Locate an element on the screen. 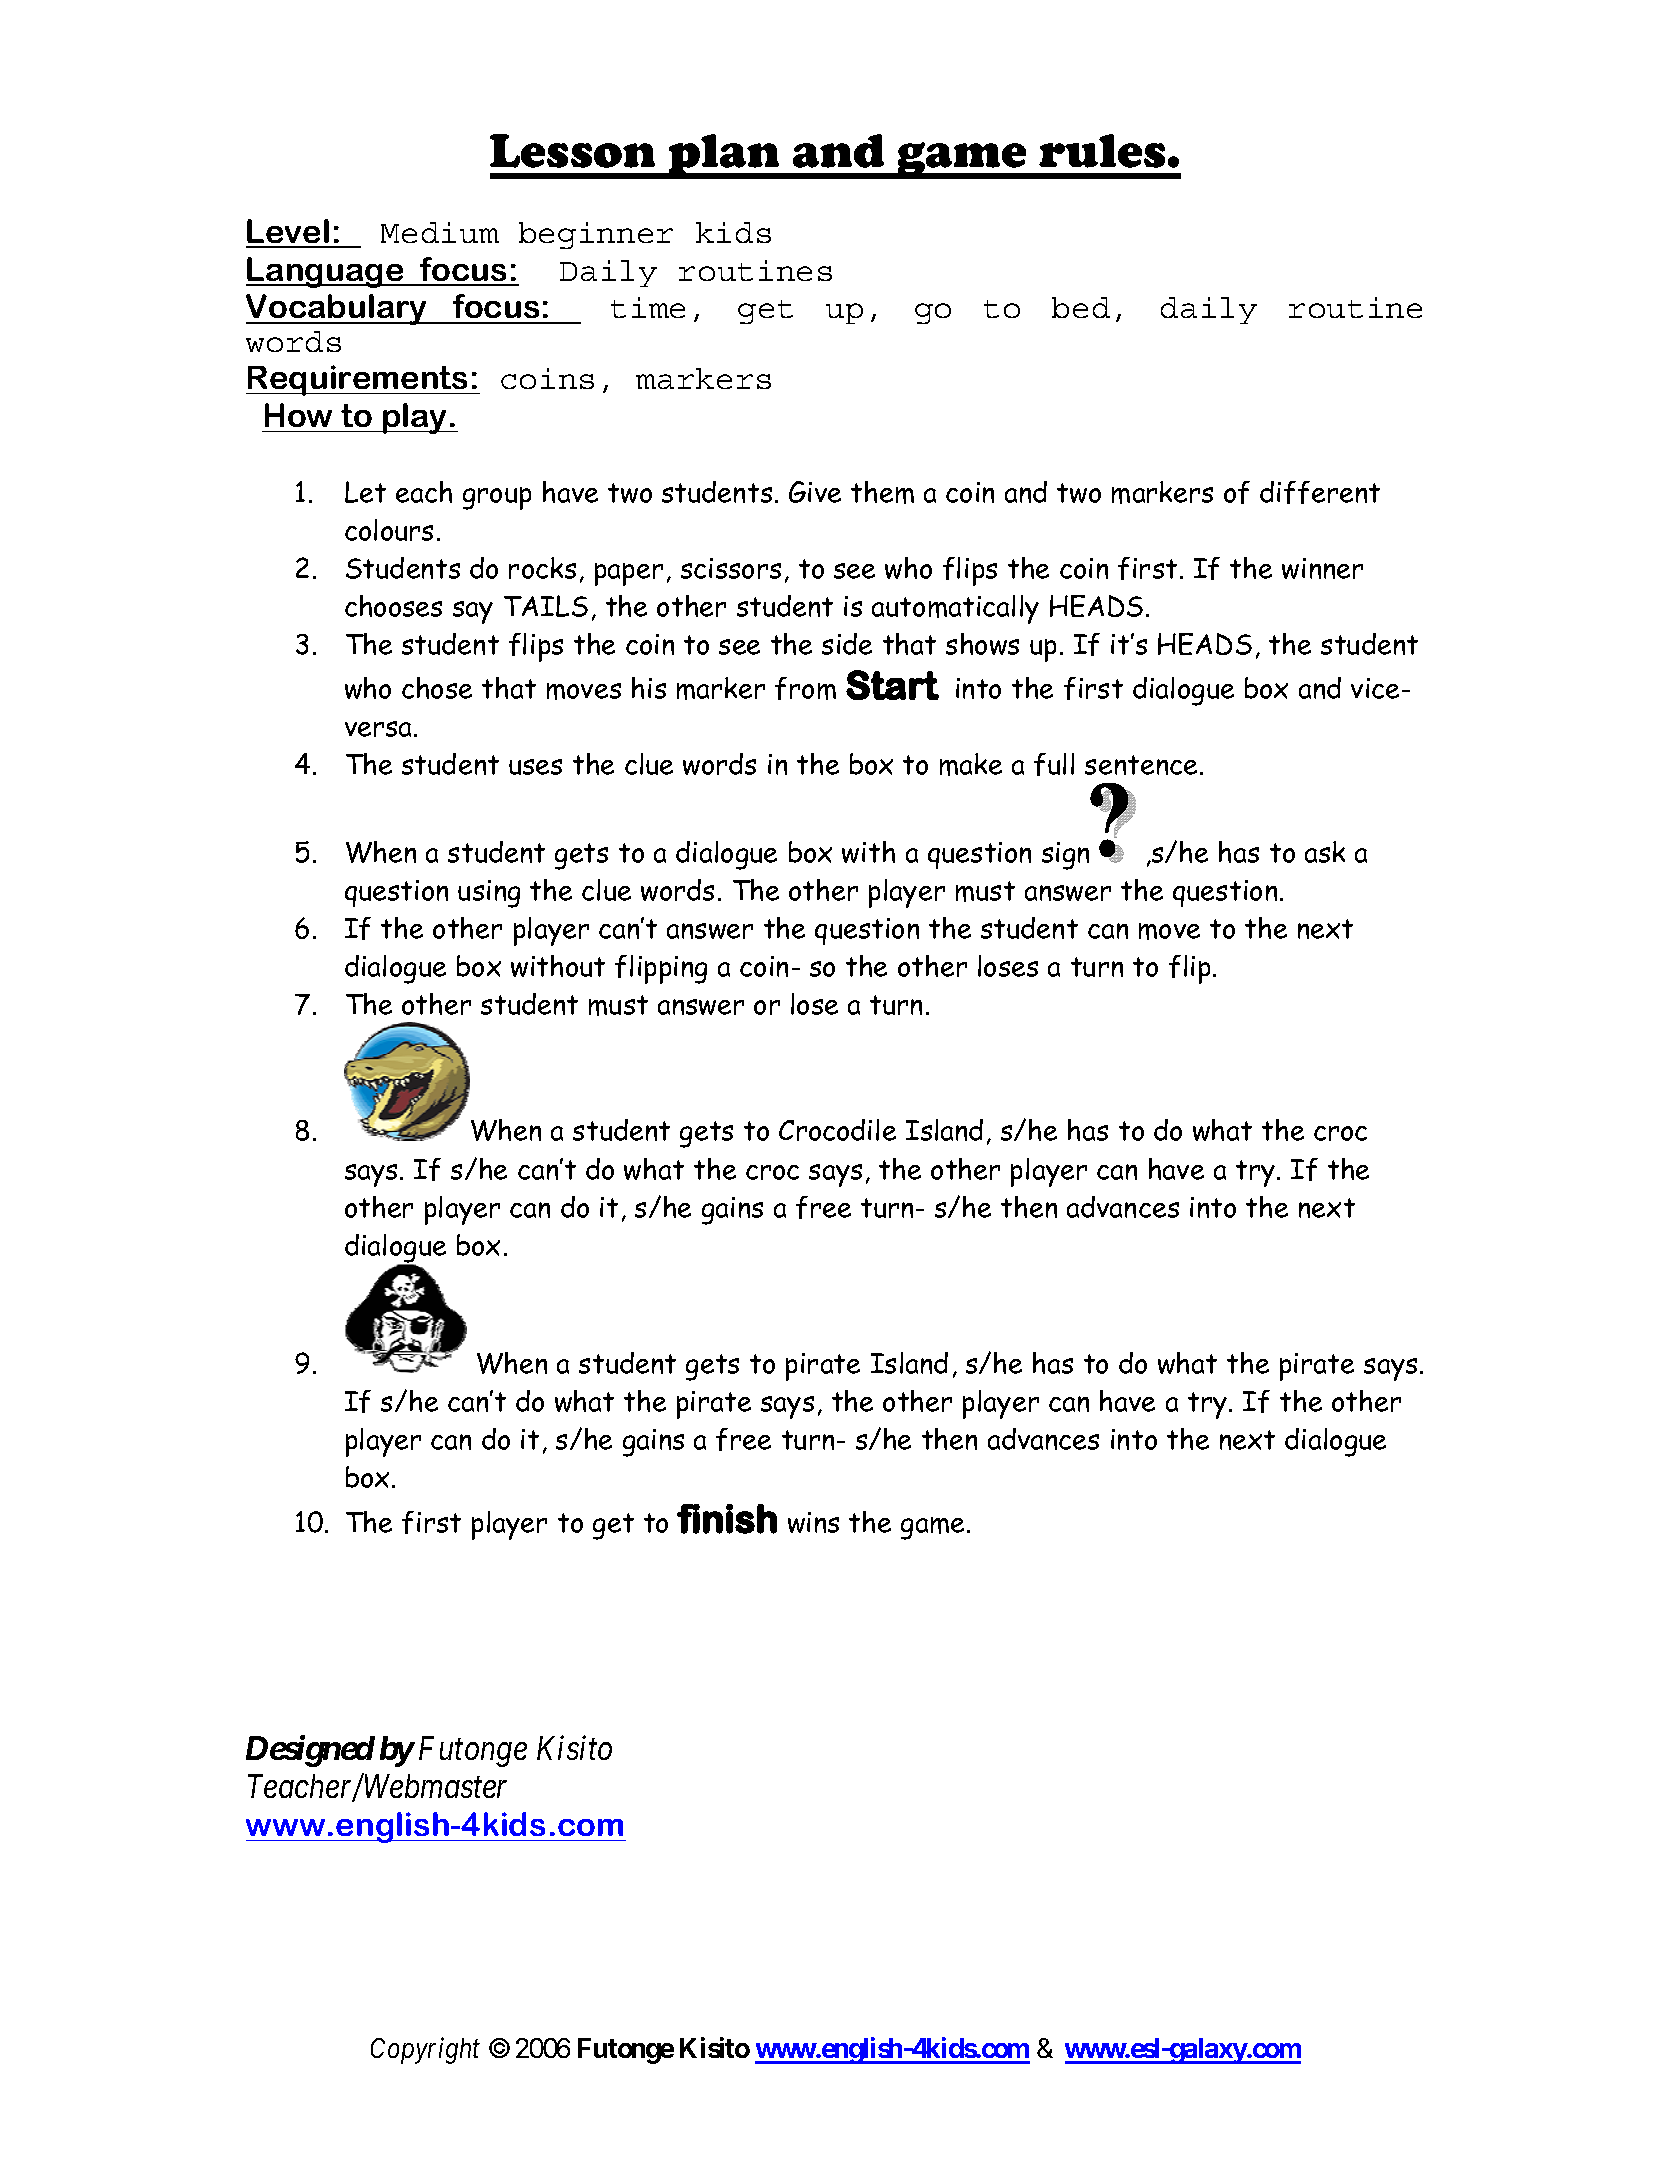 The width and height of the screenshot is (1671, 2163). Medium is located at coordinates (440, 232).
